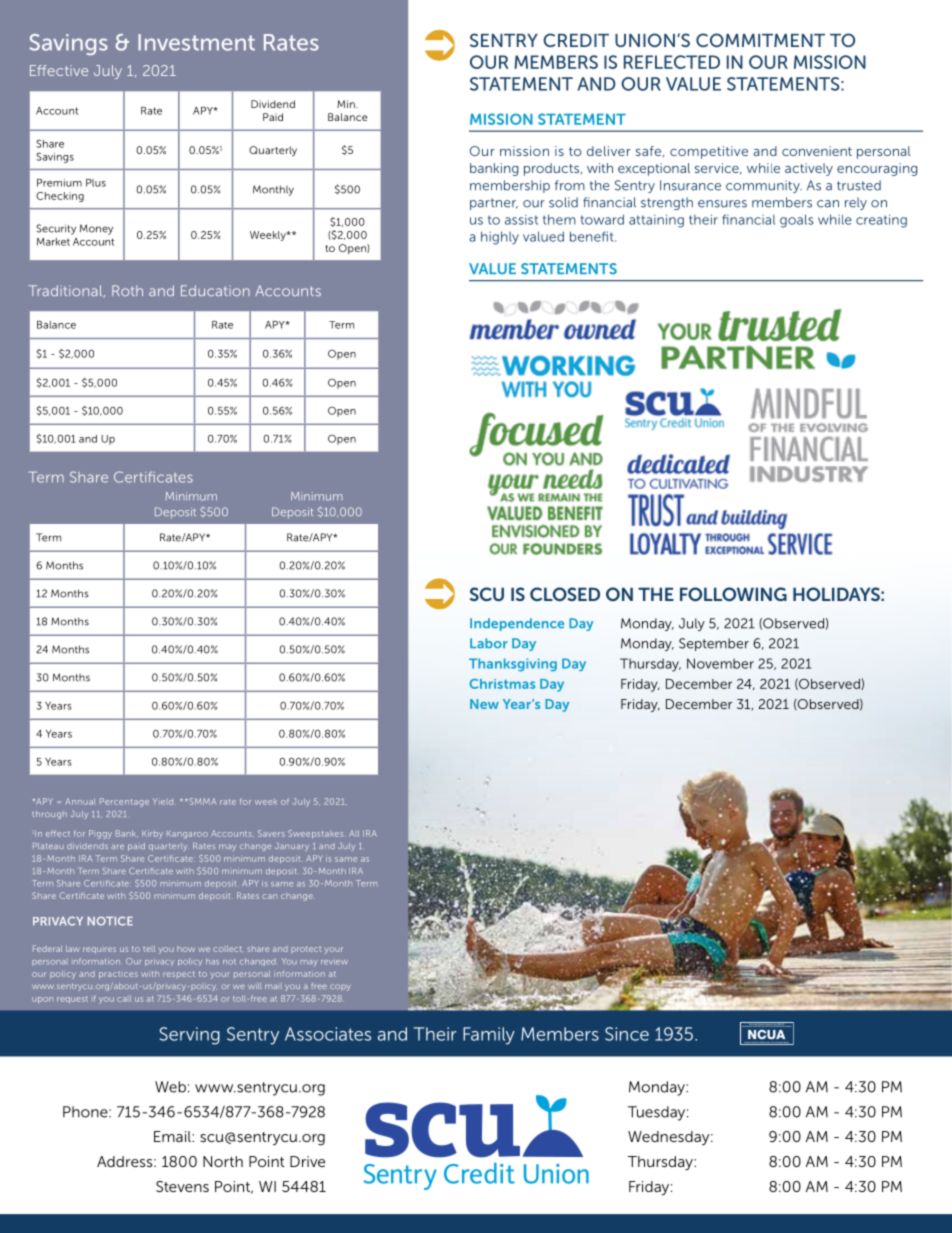 The image size is (952, 1233). Describe the element at coordinates (182, 1186) in the screenshot. I see `Stevens` at that location.
